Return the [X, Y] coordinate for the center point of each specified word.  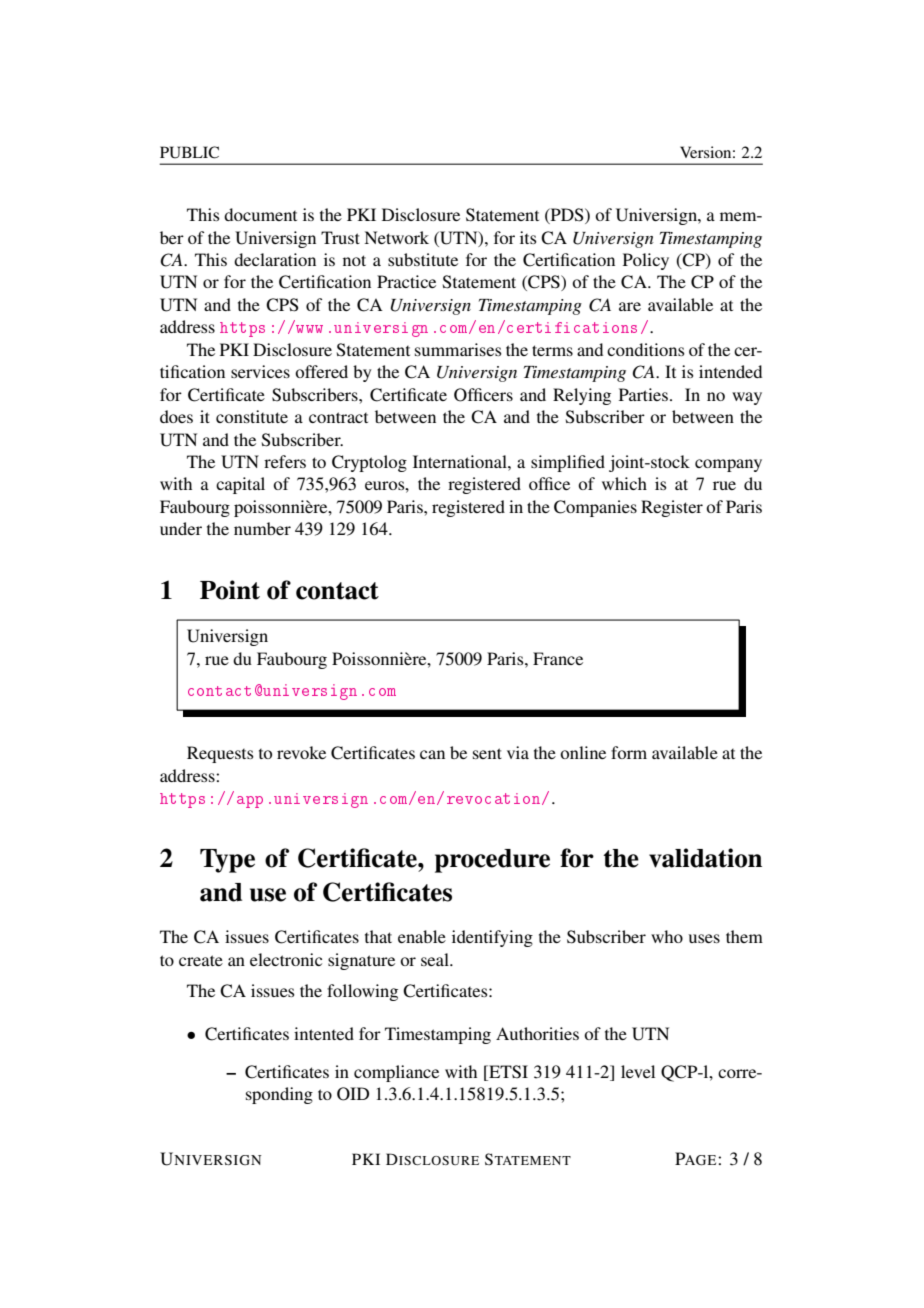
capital [240, 485]
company [728, 465]
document [260, 214]
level [638, 1071]
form [629, 752]
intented [324, 1033]
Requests [220, 754]
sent [487, 753]
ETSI [507, 1073]
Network [396, 237]
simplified [568, 463]
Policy [646, 261]
